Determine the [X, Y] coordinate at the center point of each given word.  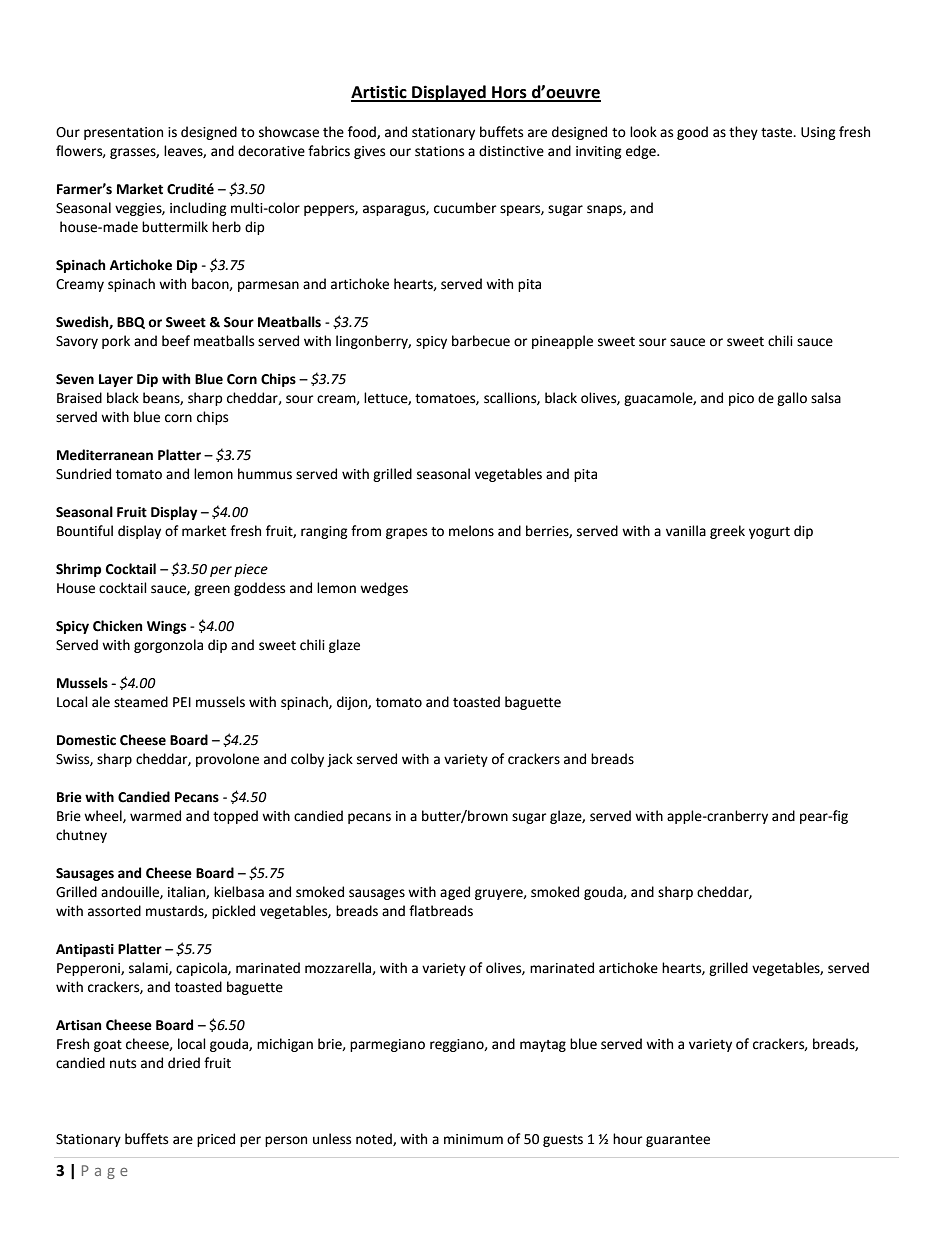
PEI [182, 702]
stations [439, 151]
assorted [114, 911]
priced [216, 1140]
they [743, 133]
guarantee [678, 1141]
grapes [406, 533]
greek [727, 532]
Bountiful [85, 531]
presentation [123, 133]
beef [176, 341]
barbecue [481, 341]
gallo [792, 399]
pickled [233, 912]
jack [340, 760]
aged [455, 893]
